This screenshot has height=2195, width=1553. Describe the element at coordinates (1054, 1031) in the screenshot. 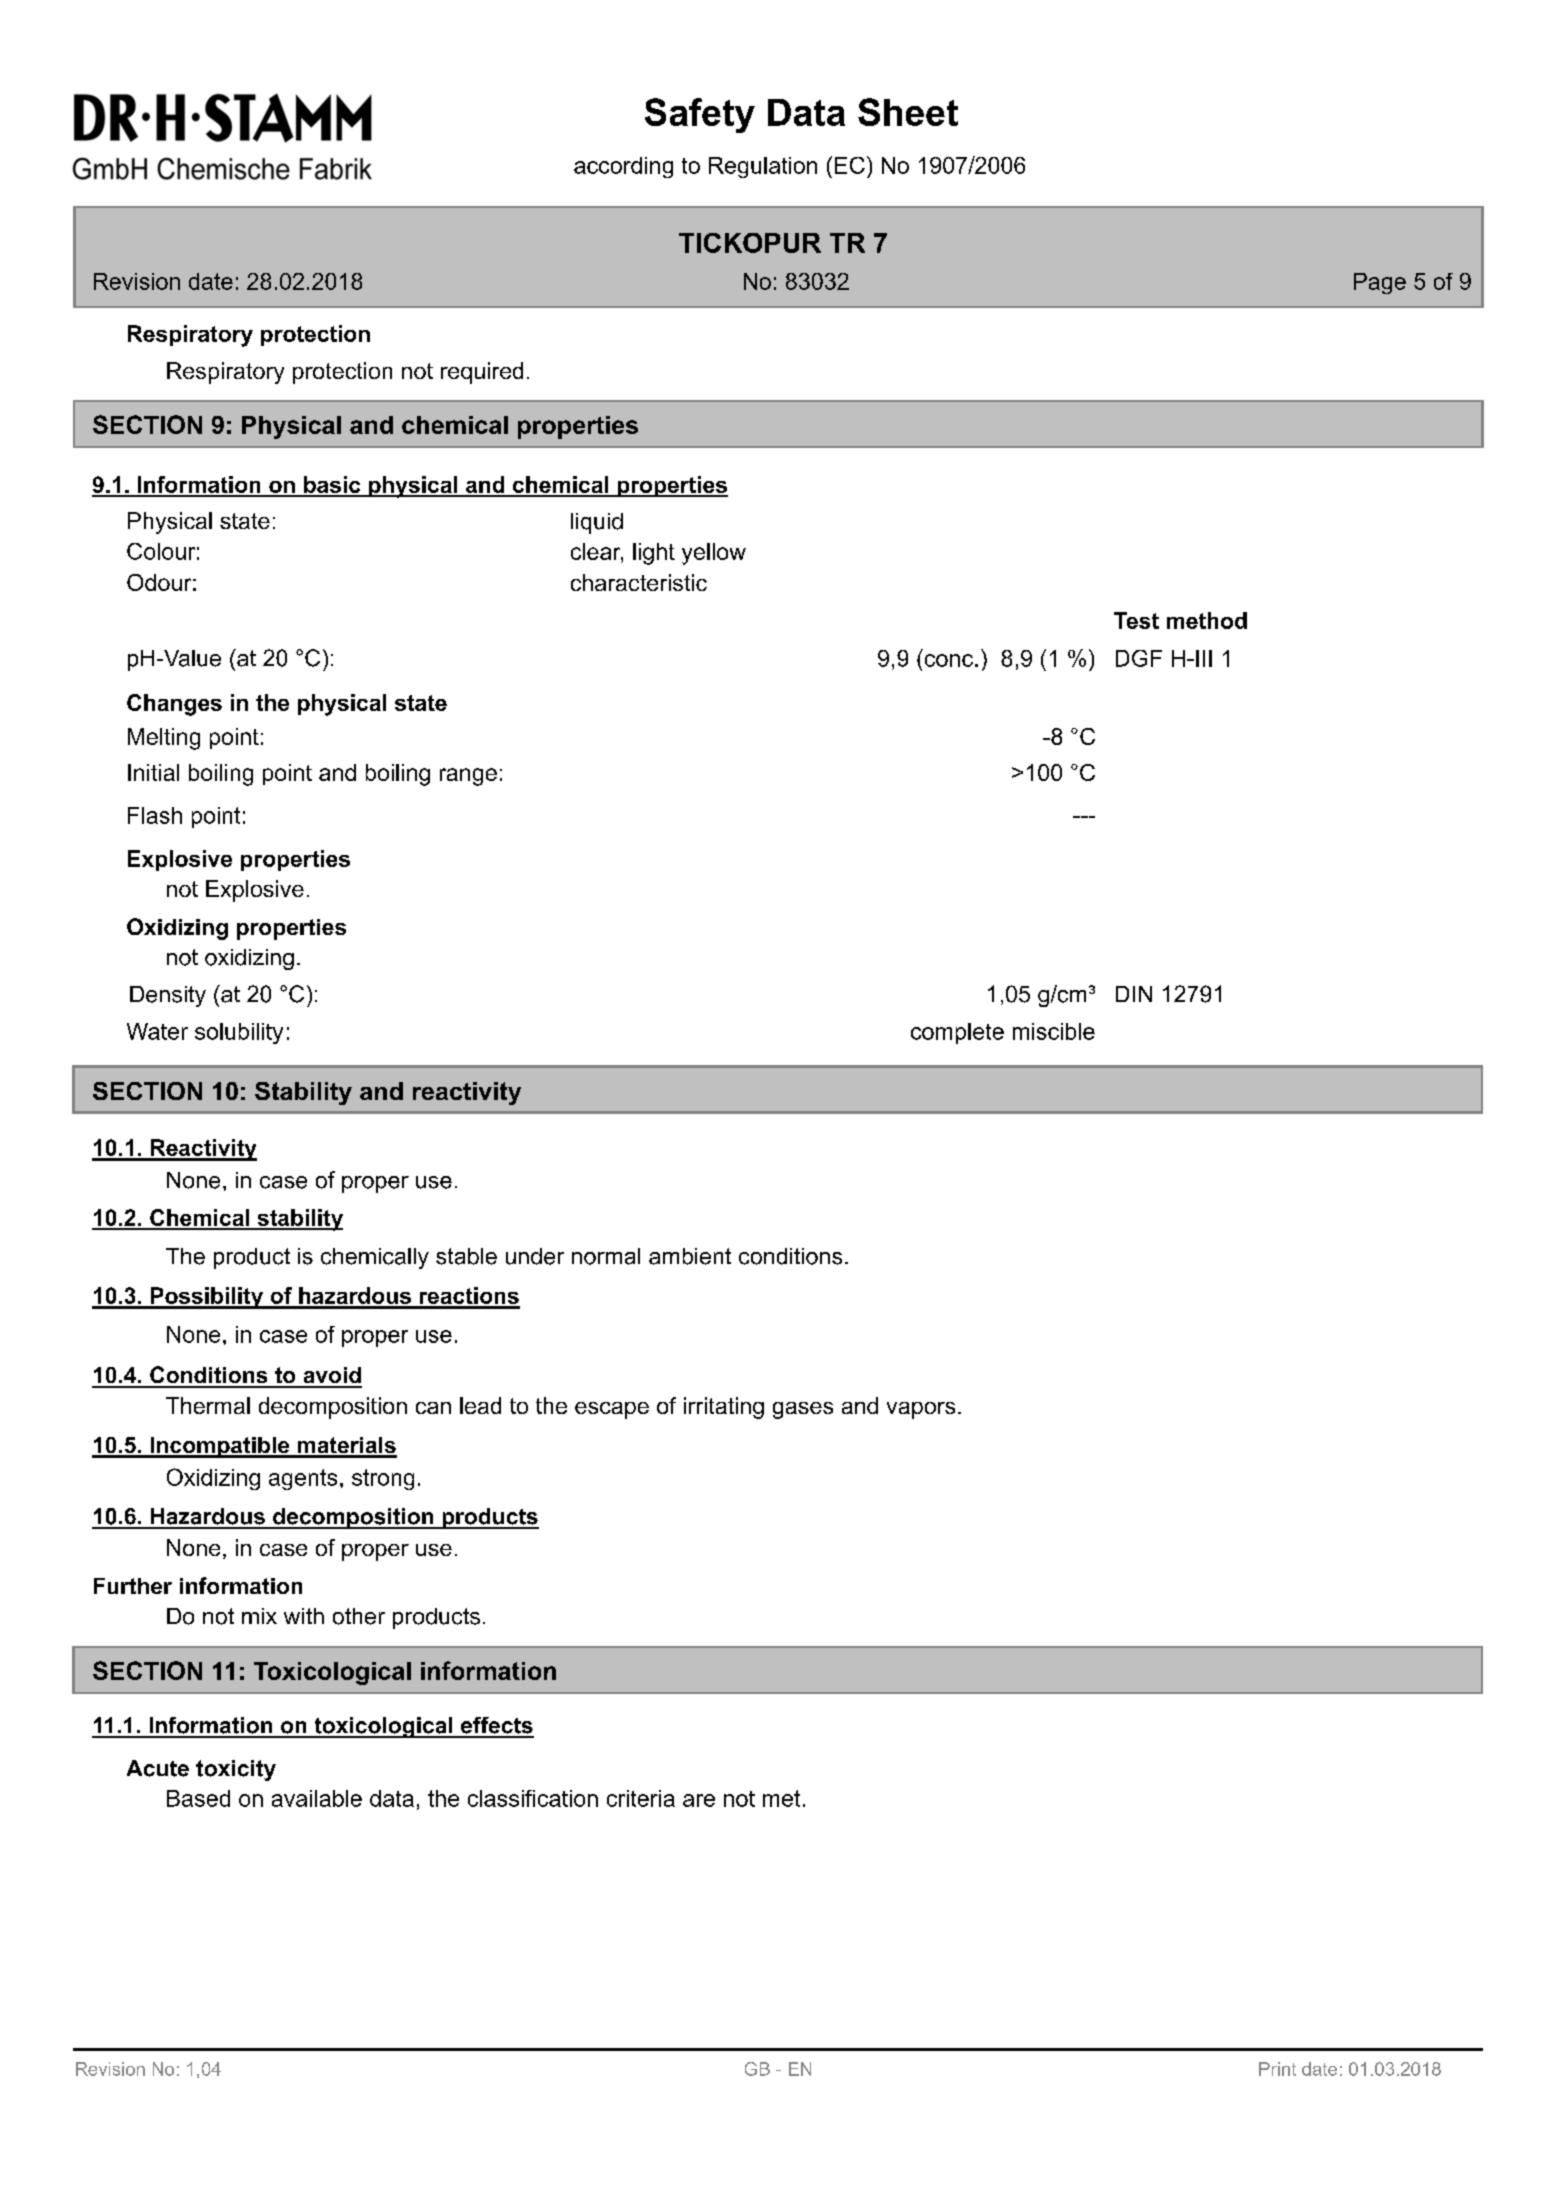

I see `miscible` at that location.
